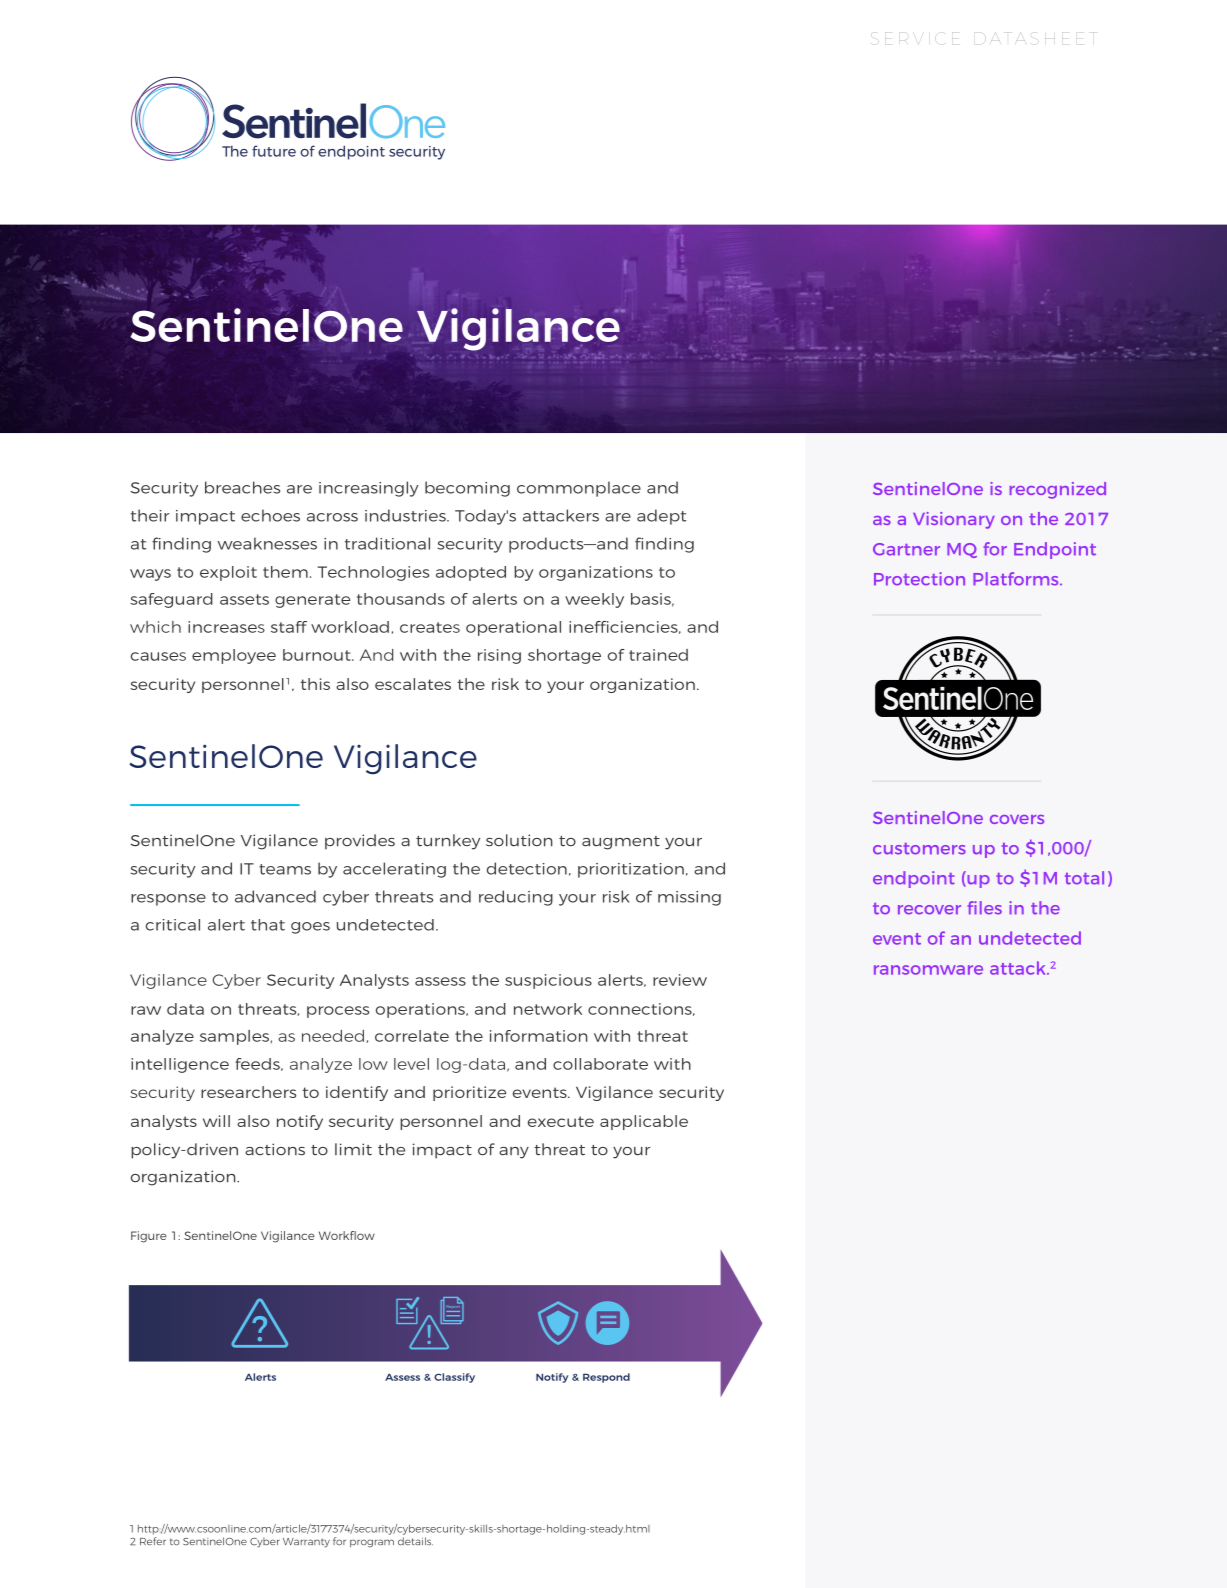 The height and width of the image is (1588, 1227). What do you see at coordinates (954, 520) in the image?
I see `Visionary` at bounding box center [954, 520].
